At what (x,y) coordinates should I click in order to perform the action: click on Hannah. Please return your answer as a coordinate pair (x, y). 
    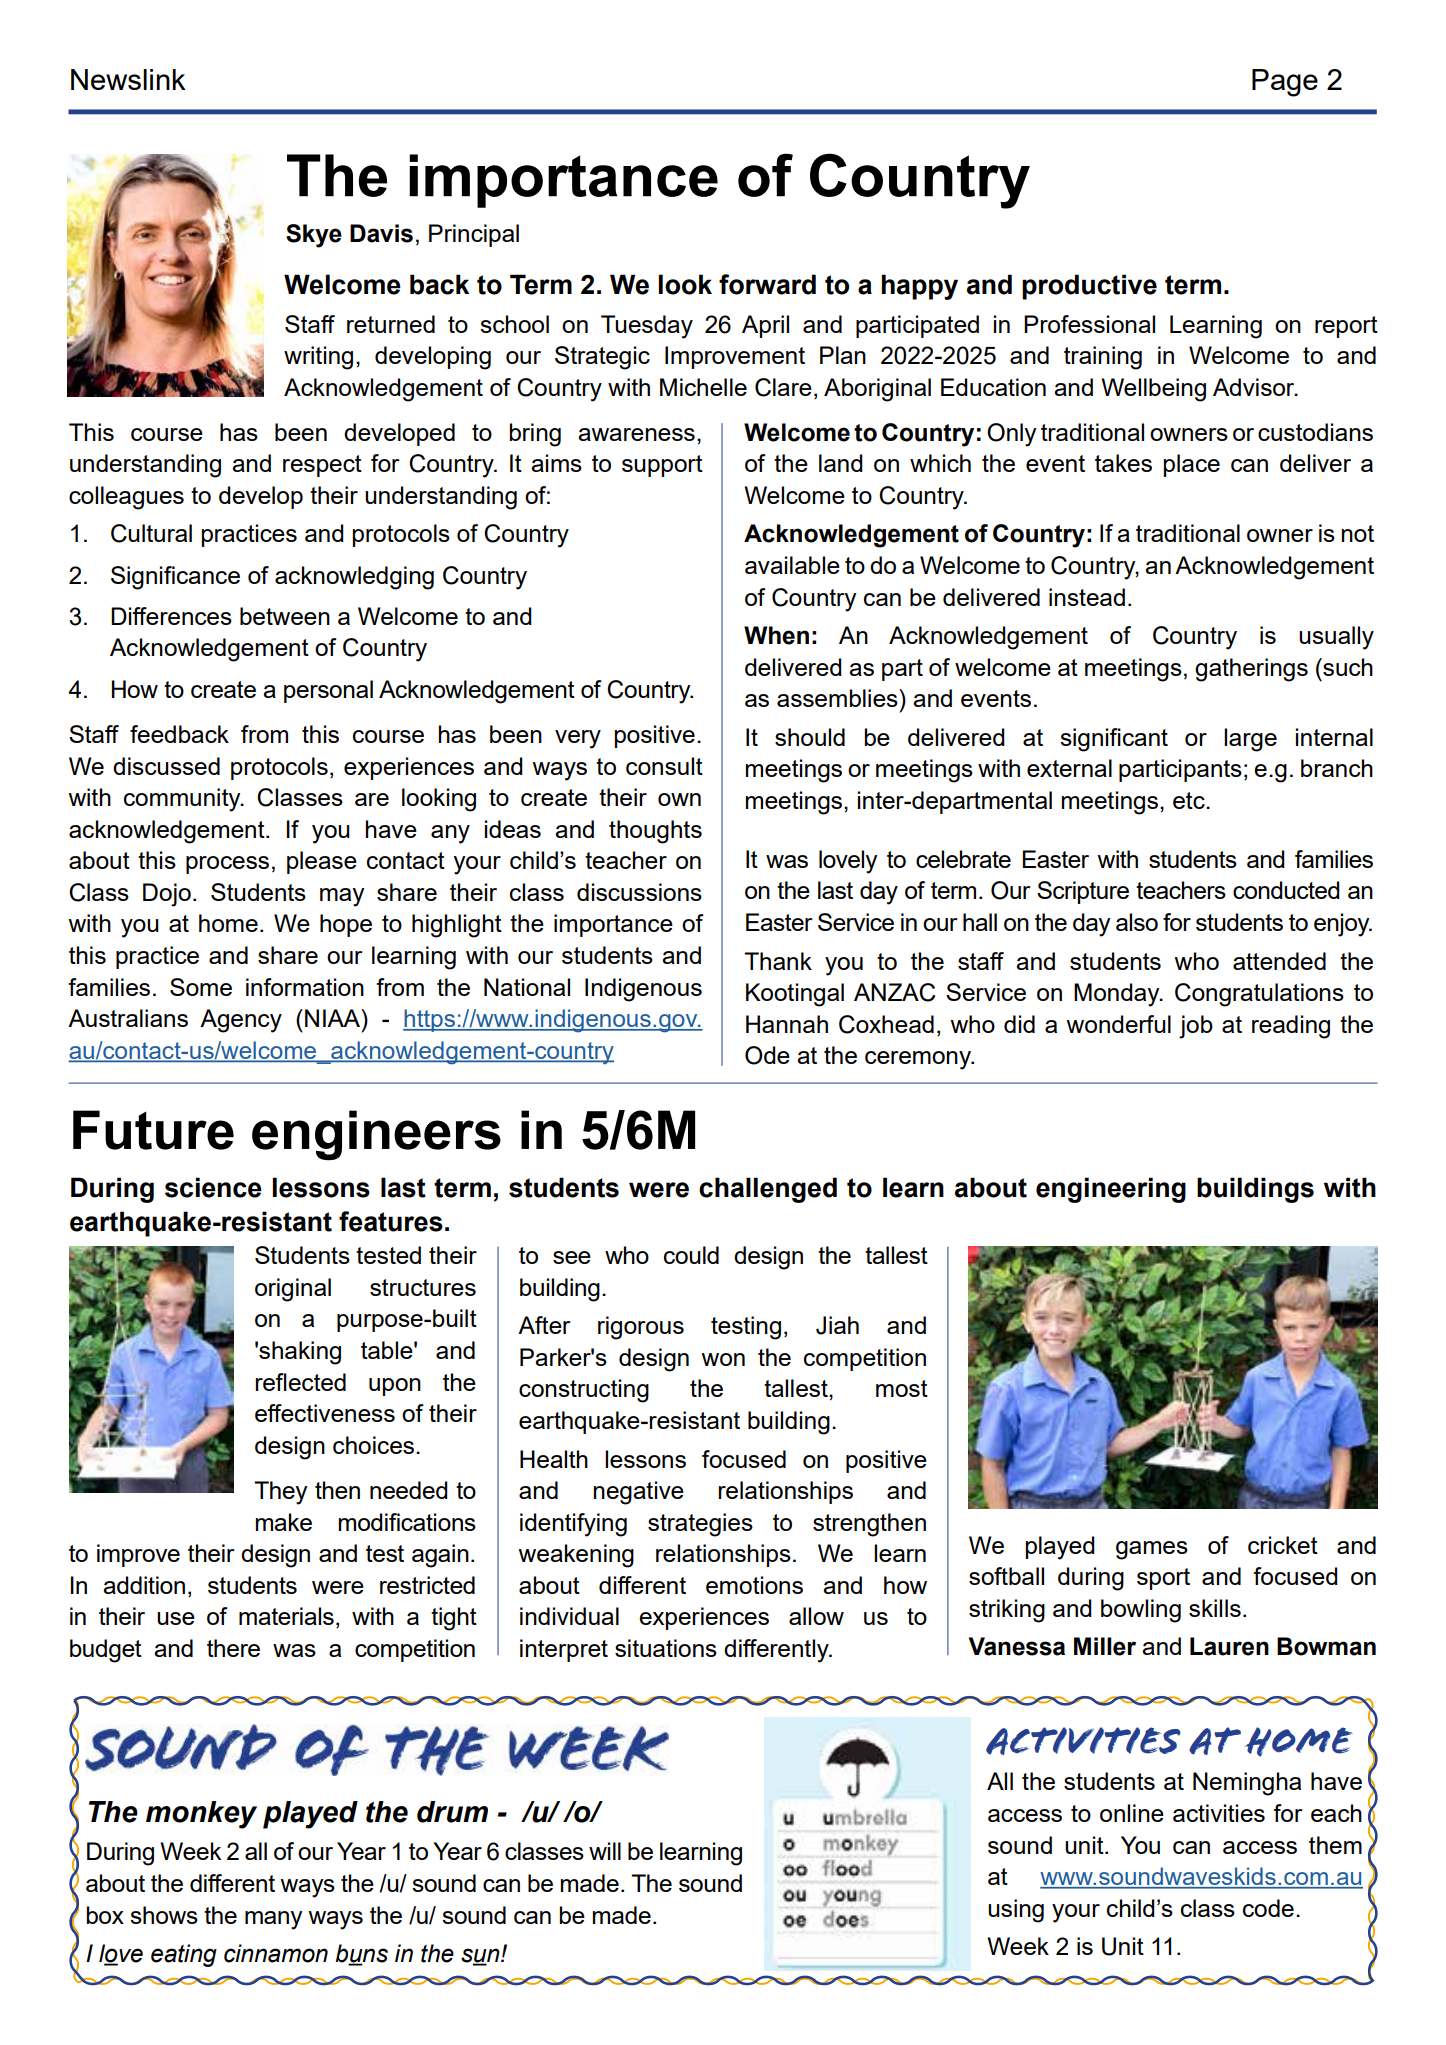
    Looking at the image, I should click on (787, 1024).
